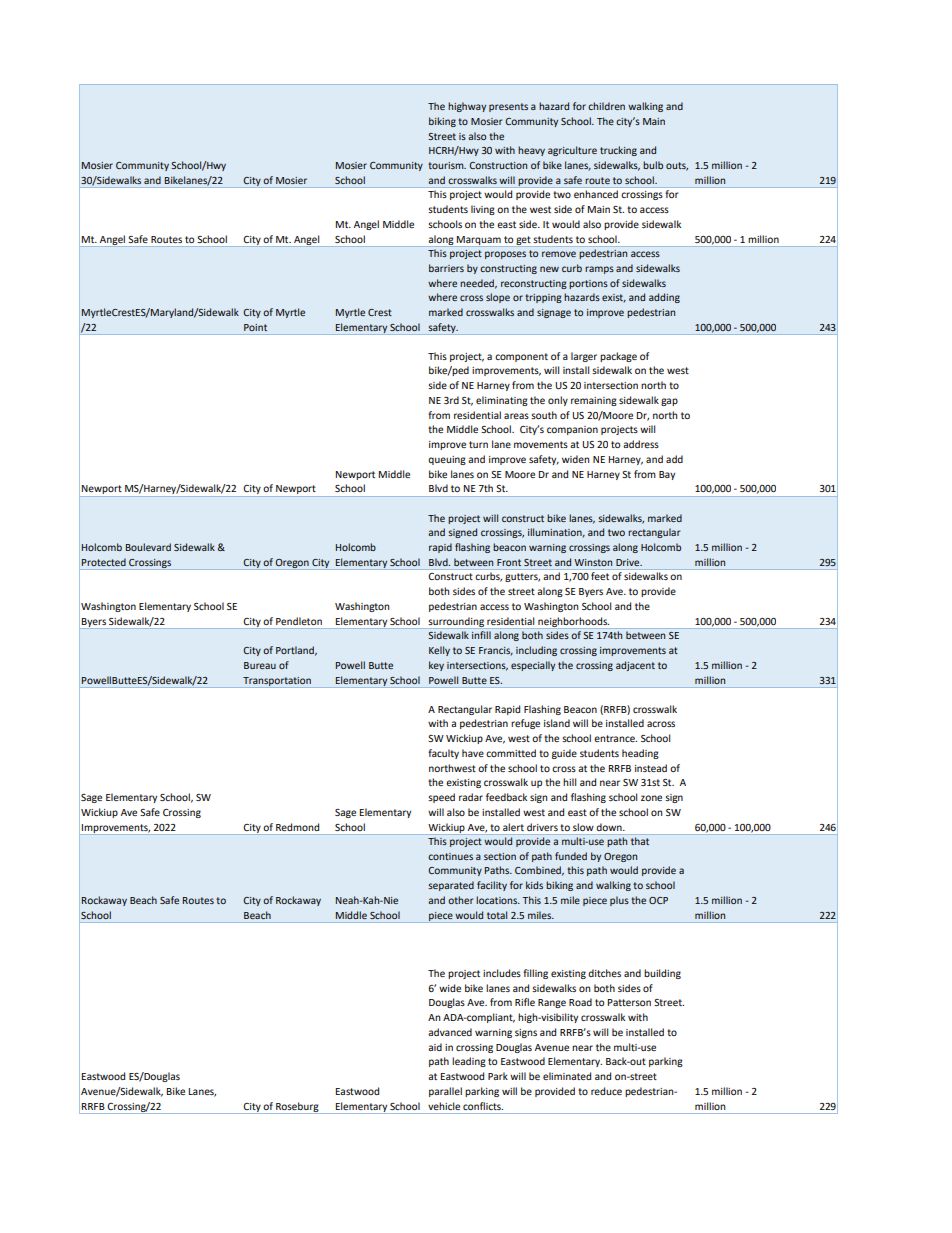 This screenshot has height=1233, width=952. I want to click on tourism, so click(447, 165).
